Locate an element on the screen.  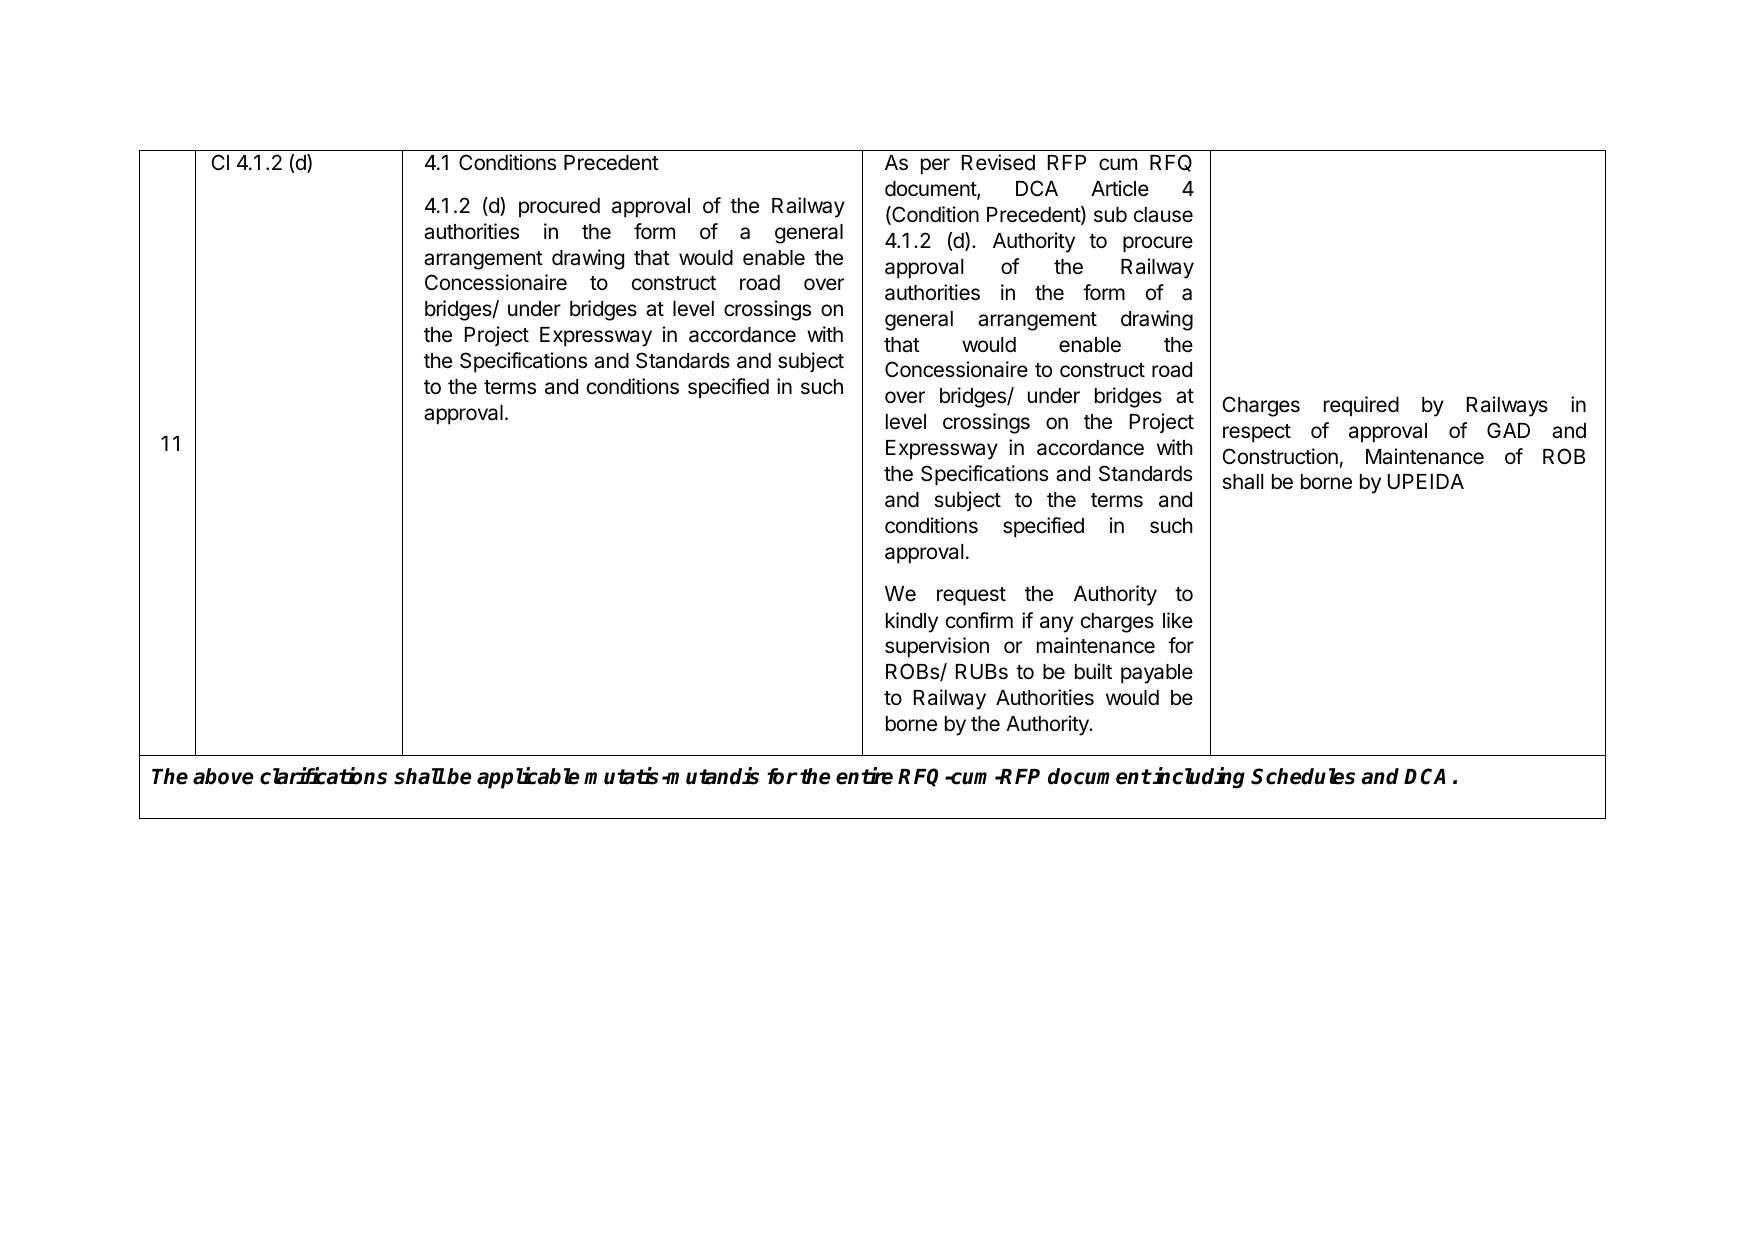
entire is located at coordinates (864, 776).
